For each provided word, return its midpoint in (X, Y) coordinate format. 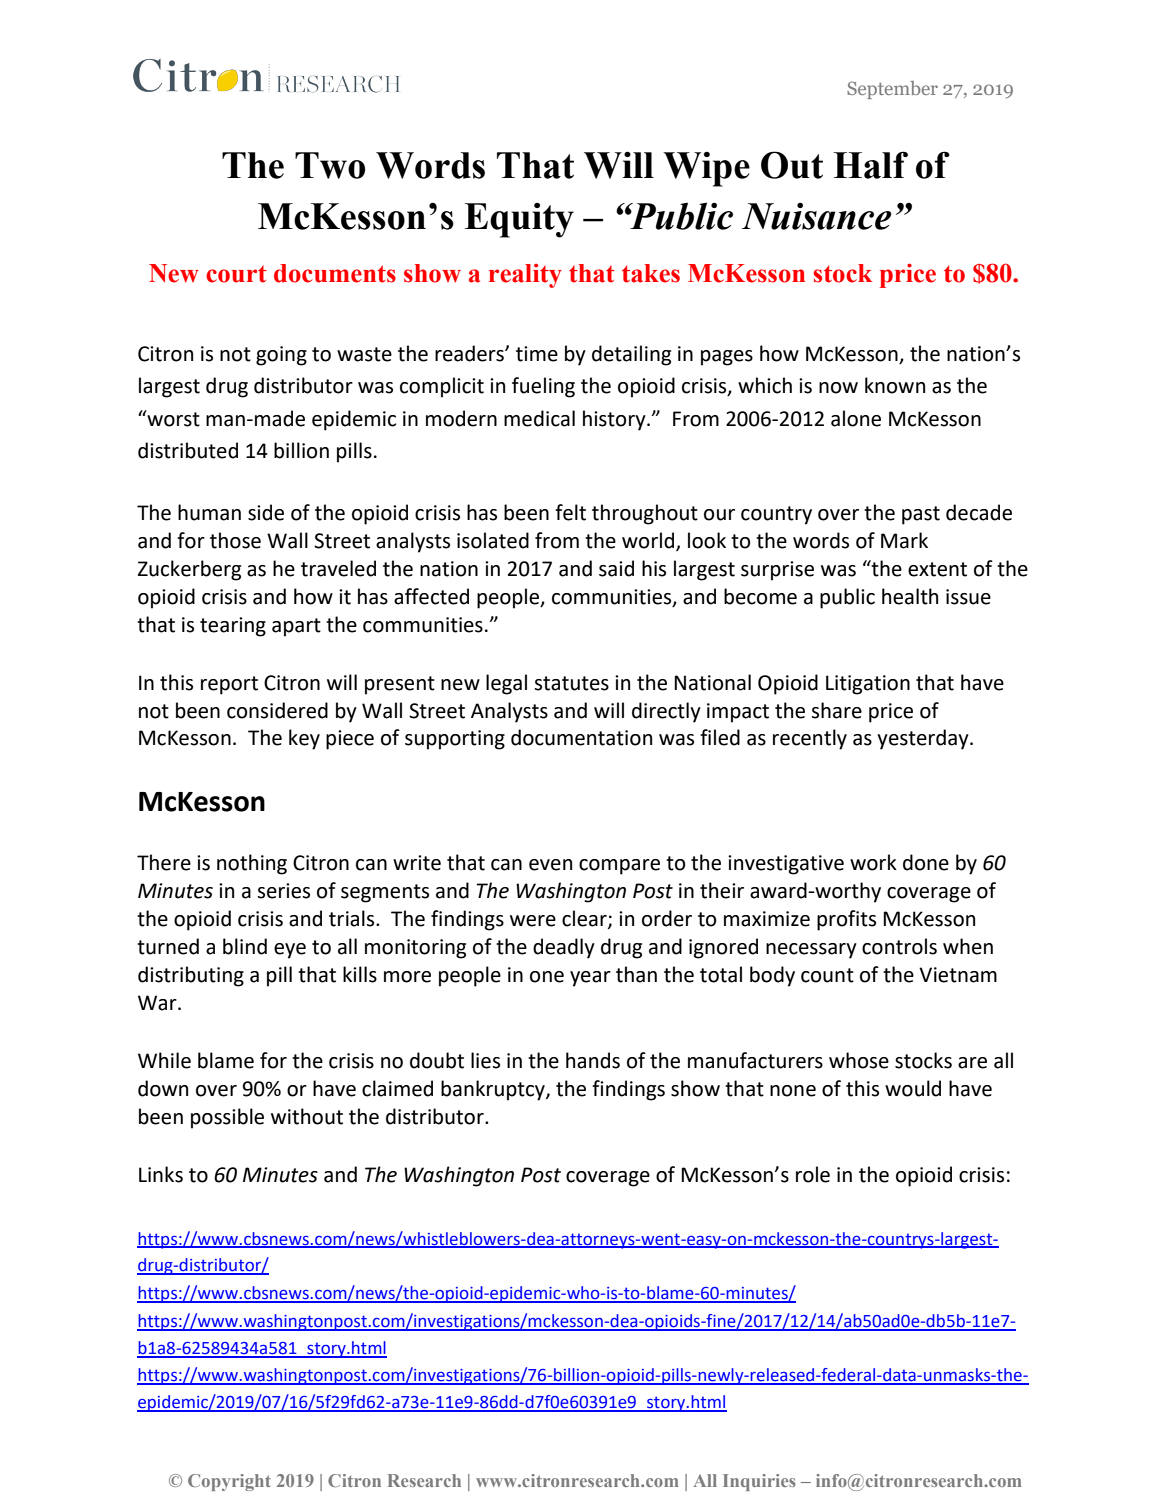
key (304, 739)
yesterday (924, 739)
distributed (188, 450)
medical (539, 418)
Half (871, 165)
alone (856, 418)
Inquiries (759, 1482)
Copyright (229, 1482)
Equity (519, 220)
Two (330, 165)
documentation (581, 737)
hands (593, 1060)
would (913, 1088)
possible (227, 1118)
